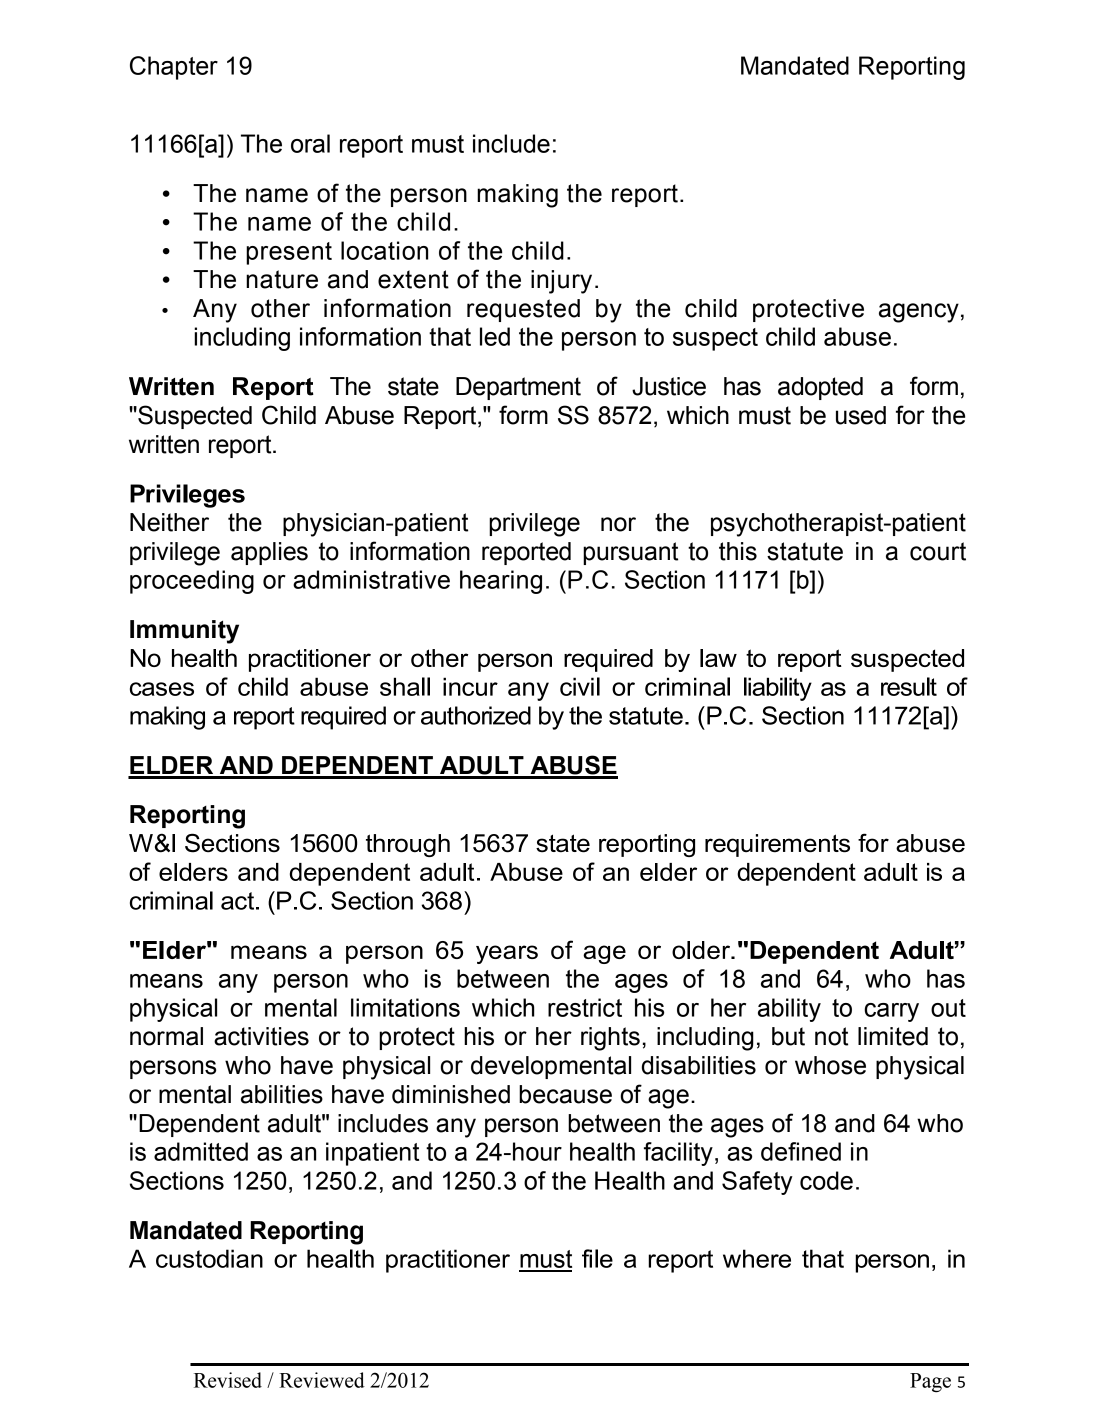 The width and height of the screenshot is (1095, 1417). I want to click on cases, so click(162, 689).
